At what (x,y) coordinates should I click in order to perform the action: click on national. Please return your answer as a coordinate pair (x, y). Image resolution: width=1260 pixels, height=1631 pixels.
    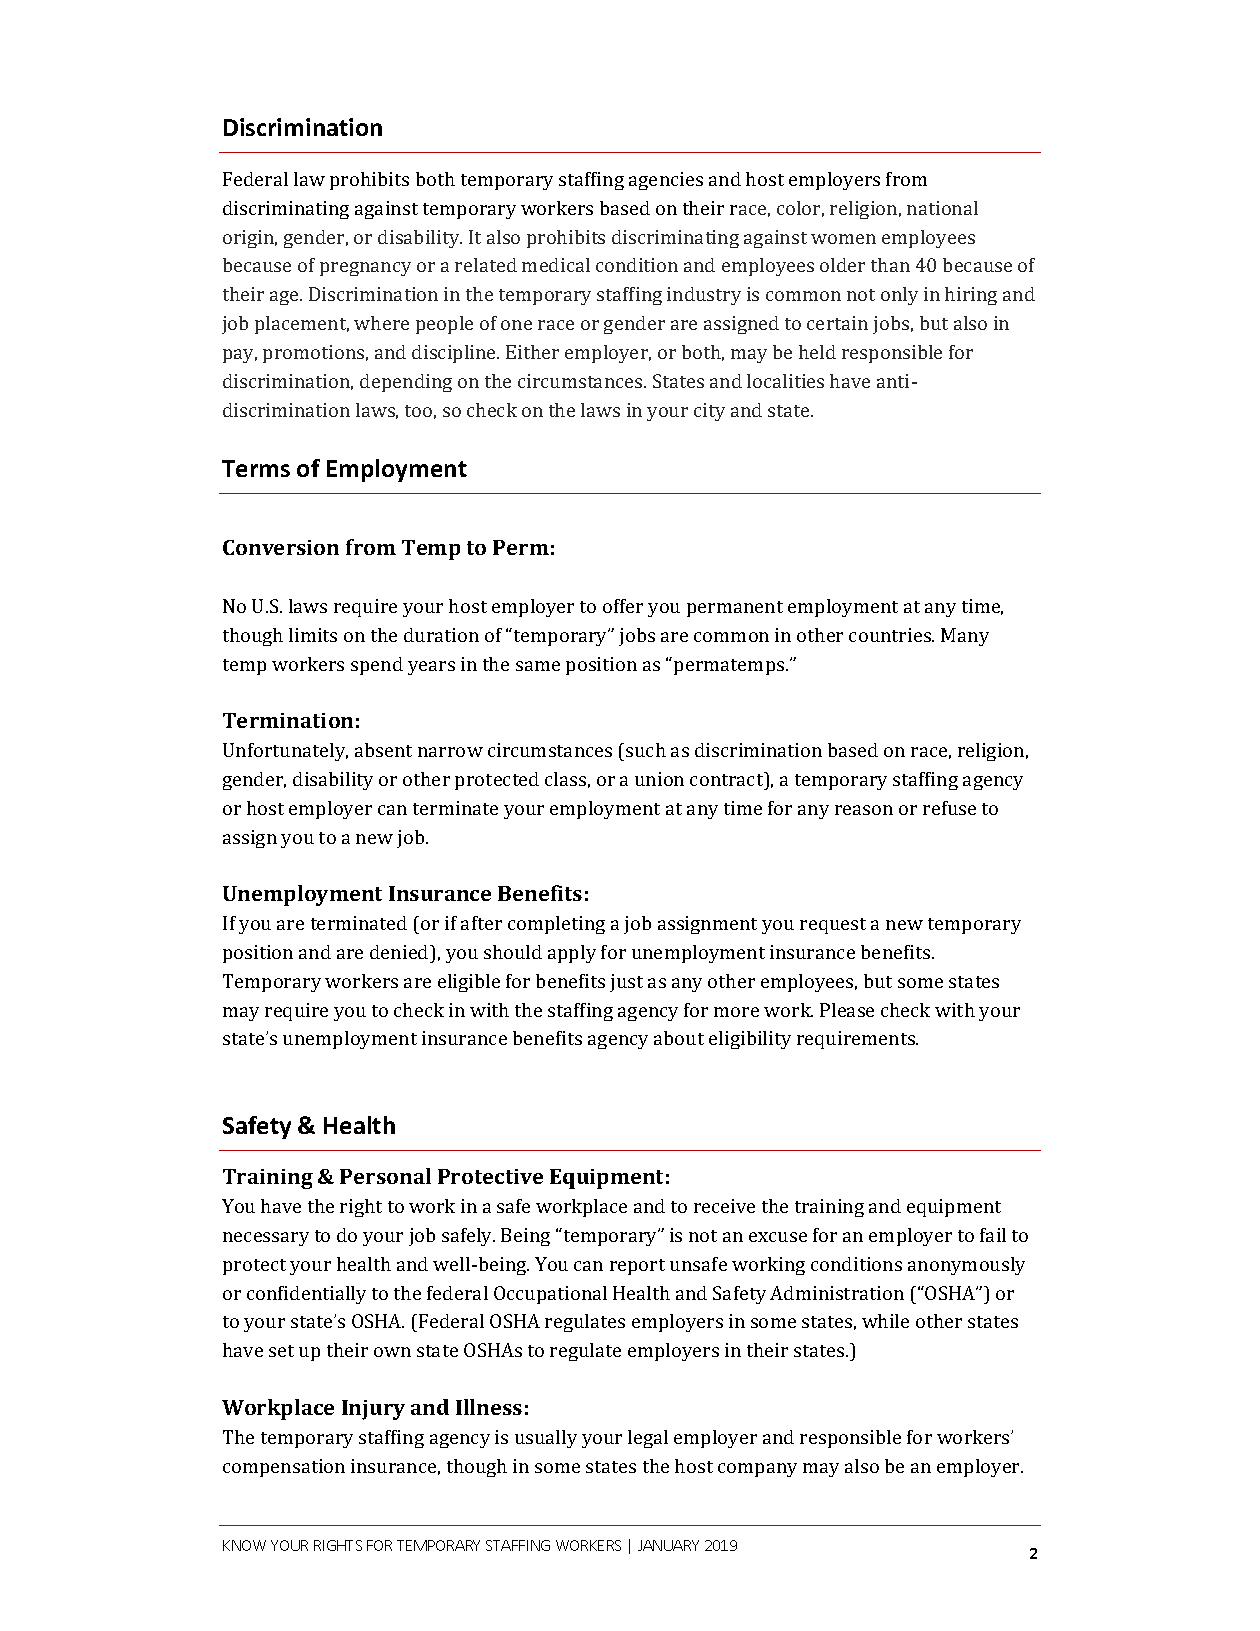
    Looking at the image, I should click on (942, 208).
